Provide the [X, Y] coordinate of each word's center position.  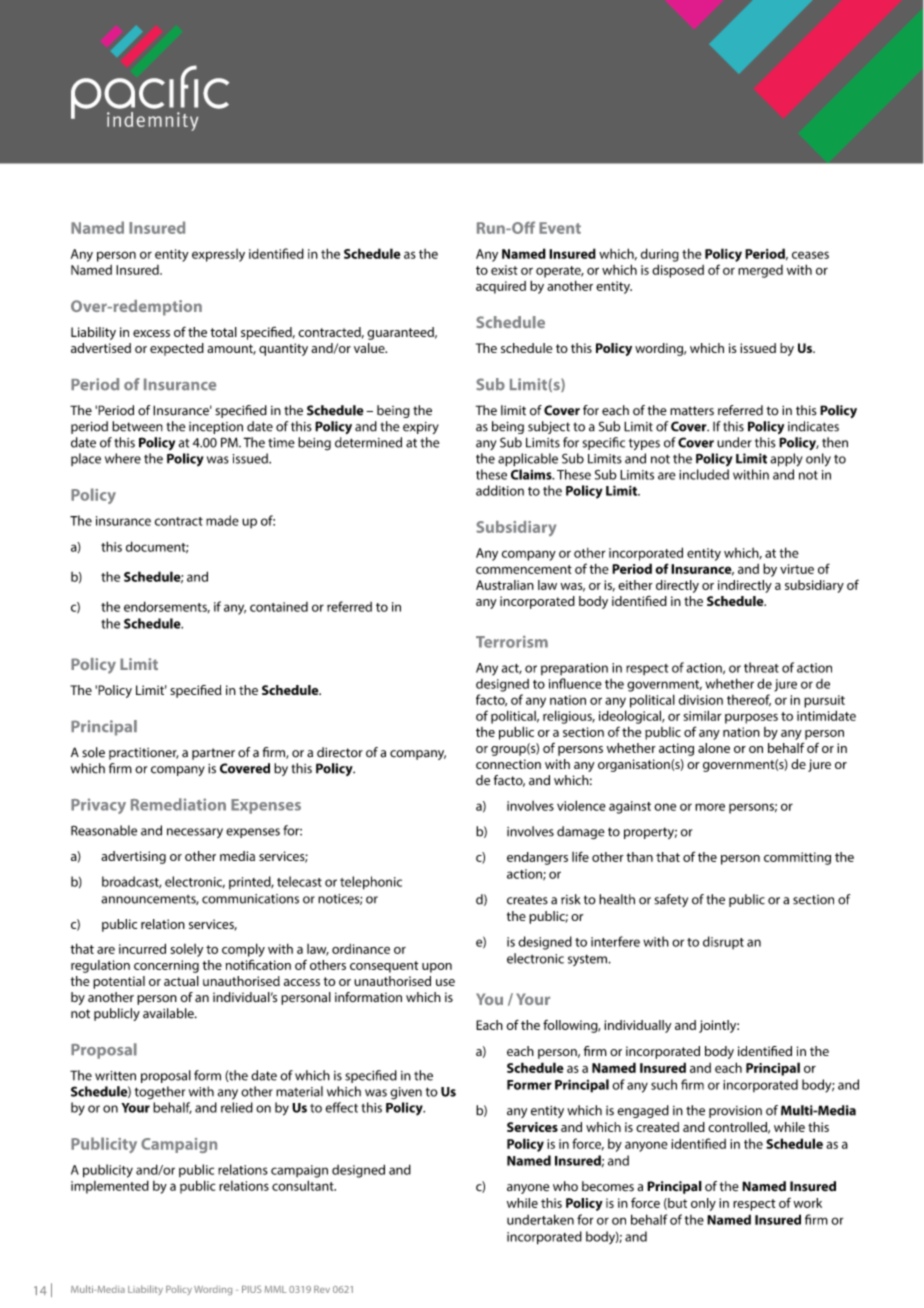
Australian [505, 585]
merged [760, 271]
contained [279, 607]
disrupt [723, 942]
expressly [218, 255]
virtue [797, 569]
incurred [142, 948]
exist [504, 270]
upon [437, 968]
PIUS [251, 1289]
